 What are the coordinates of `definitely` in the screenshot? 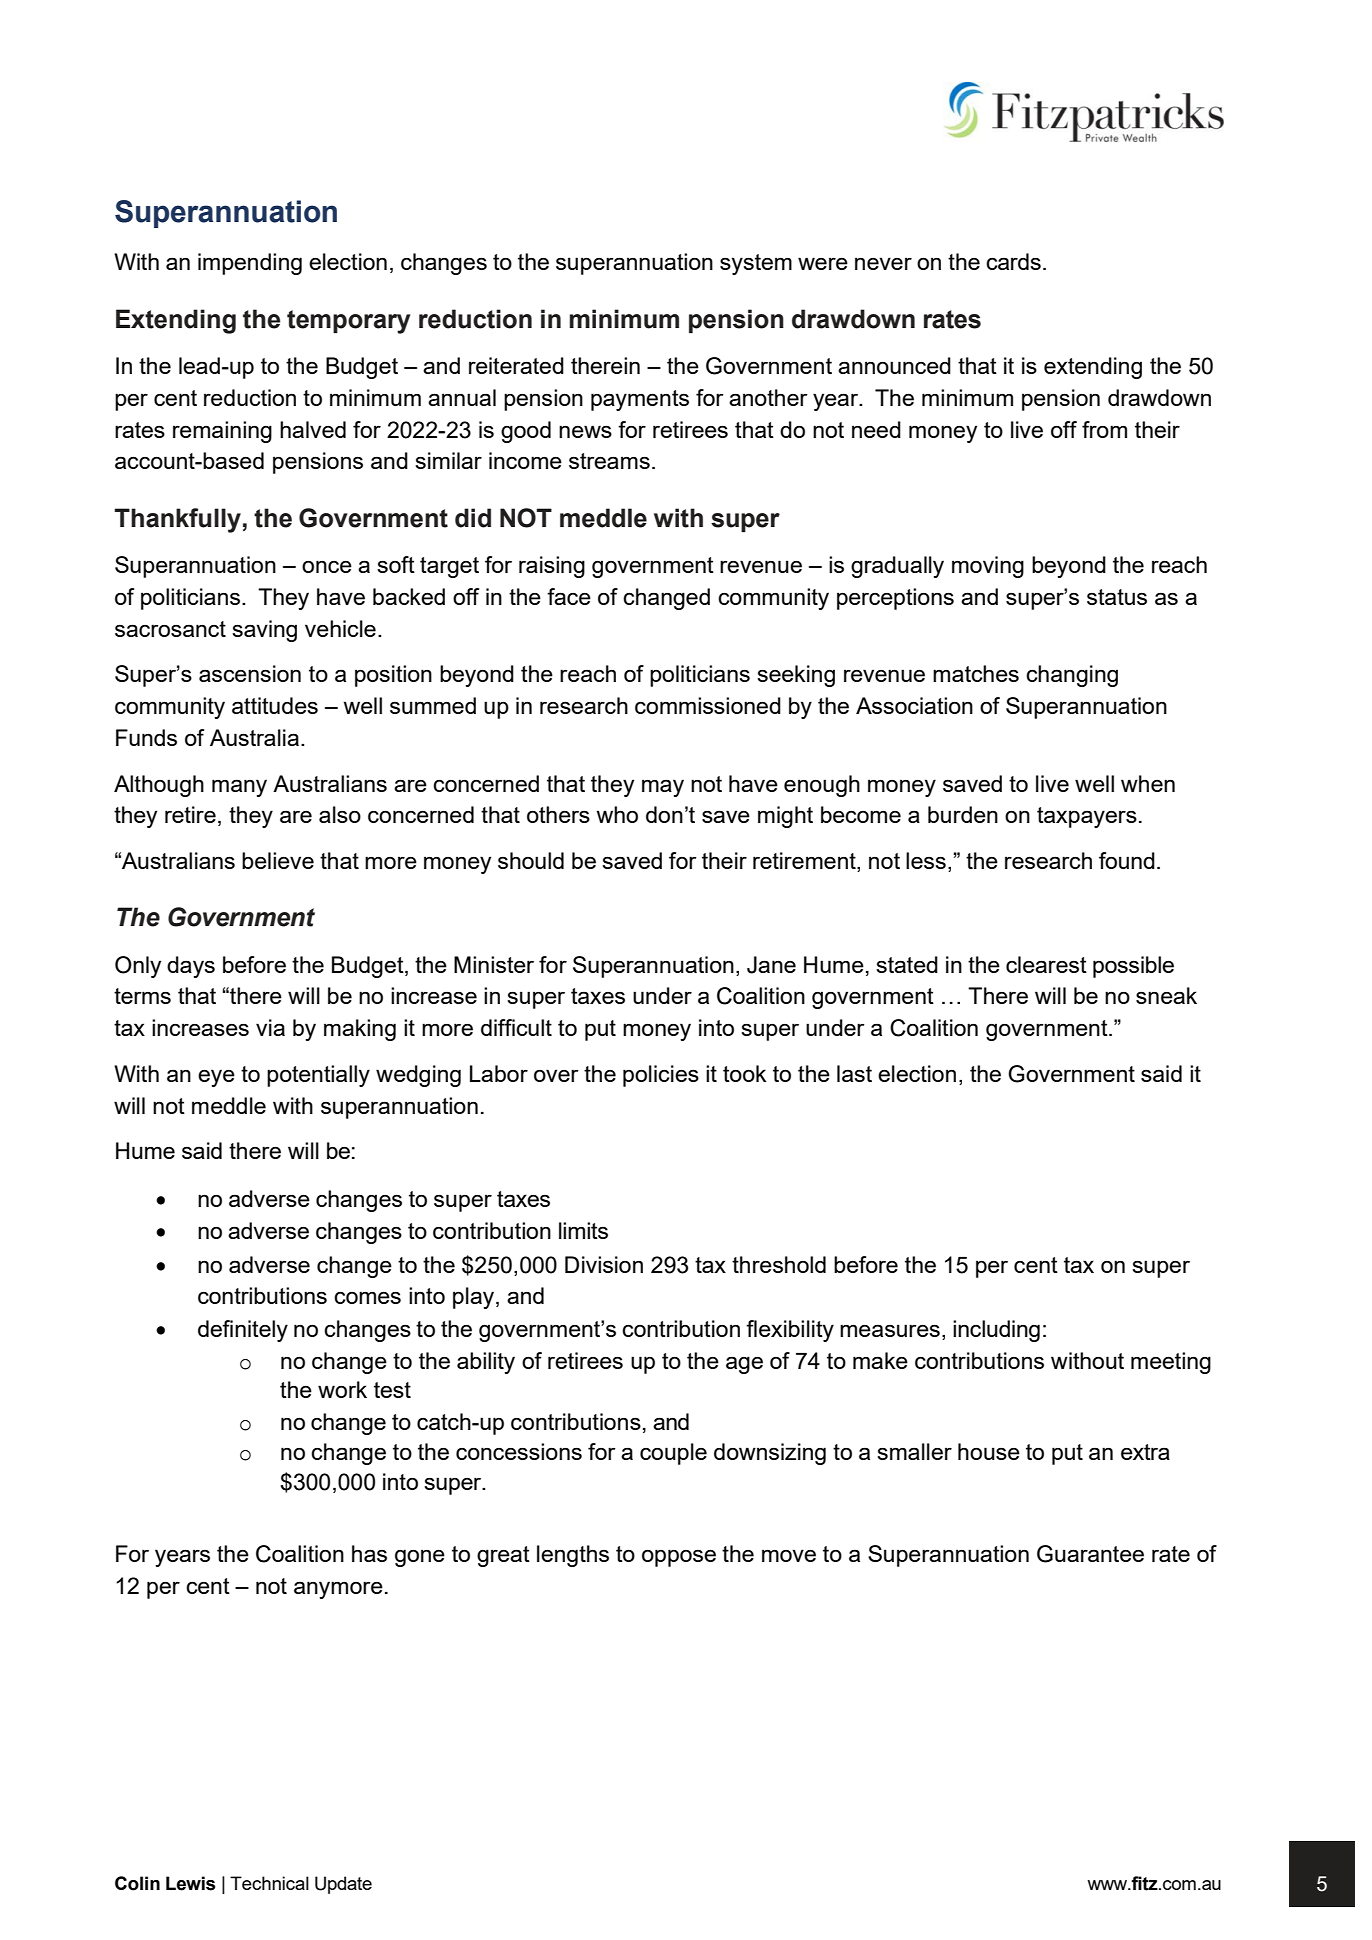 It's located at (243, 1331).
